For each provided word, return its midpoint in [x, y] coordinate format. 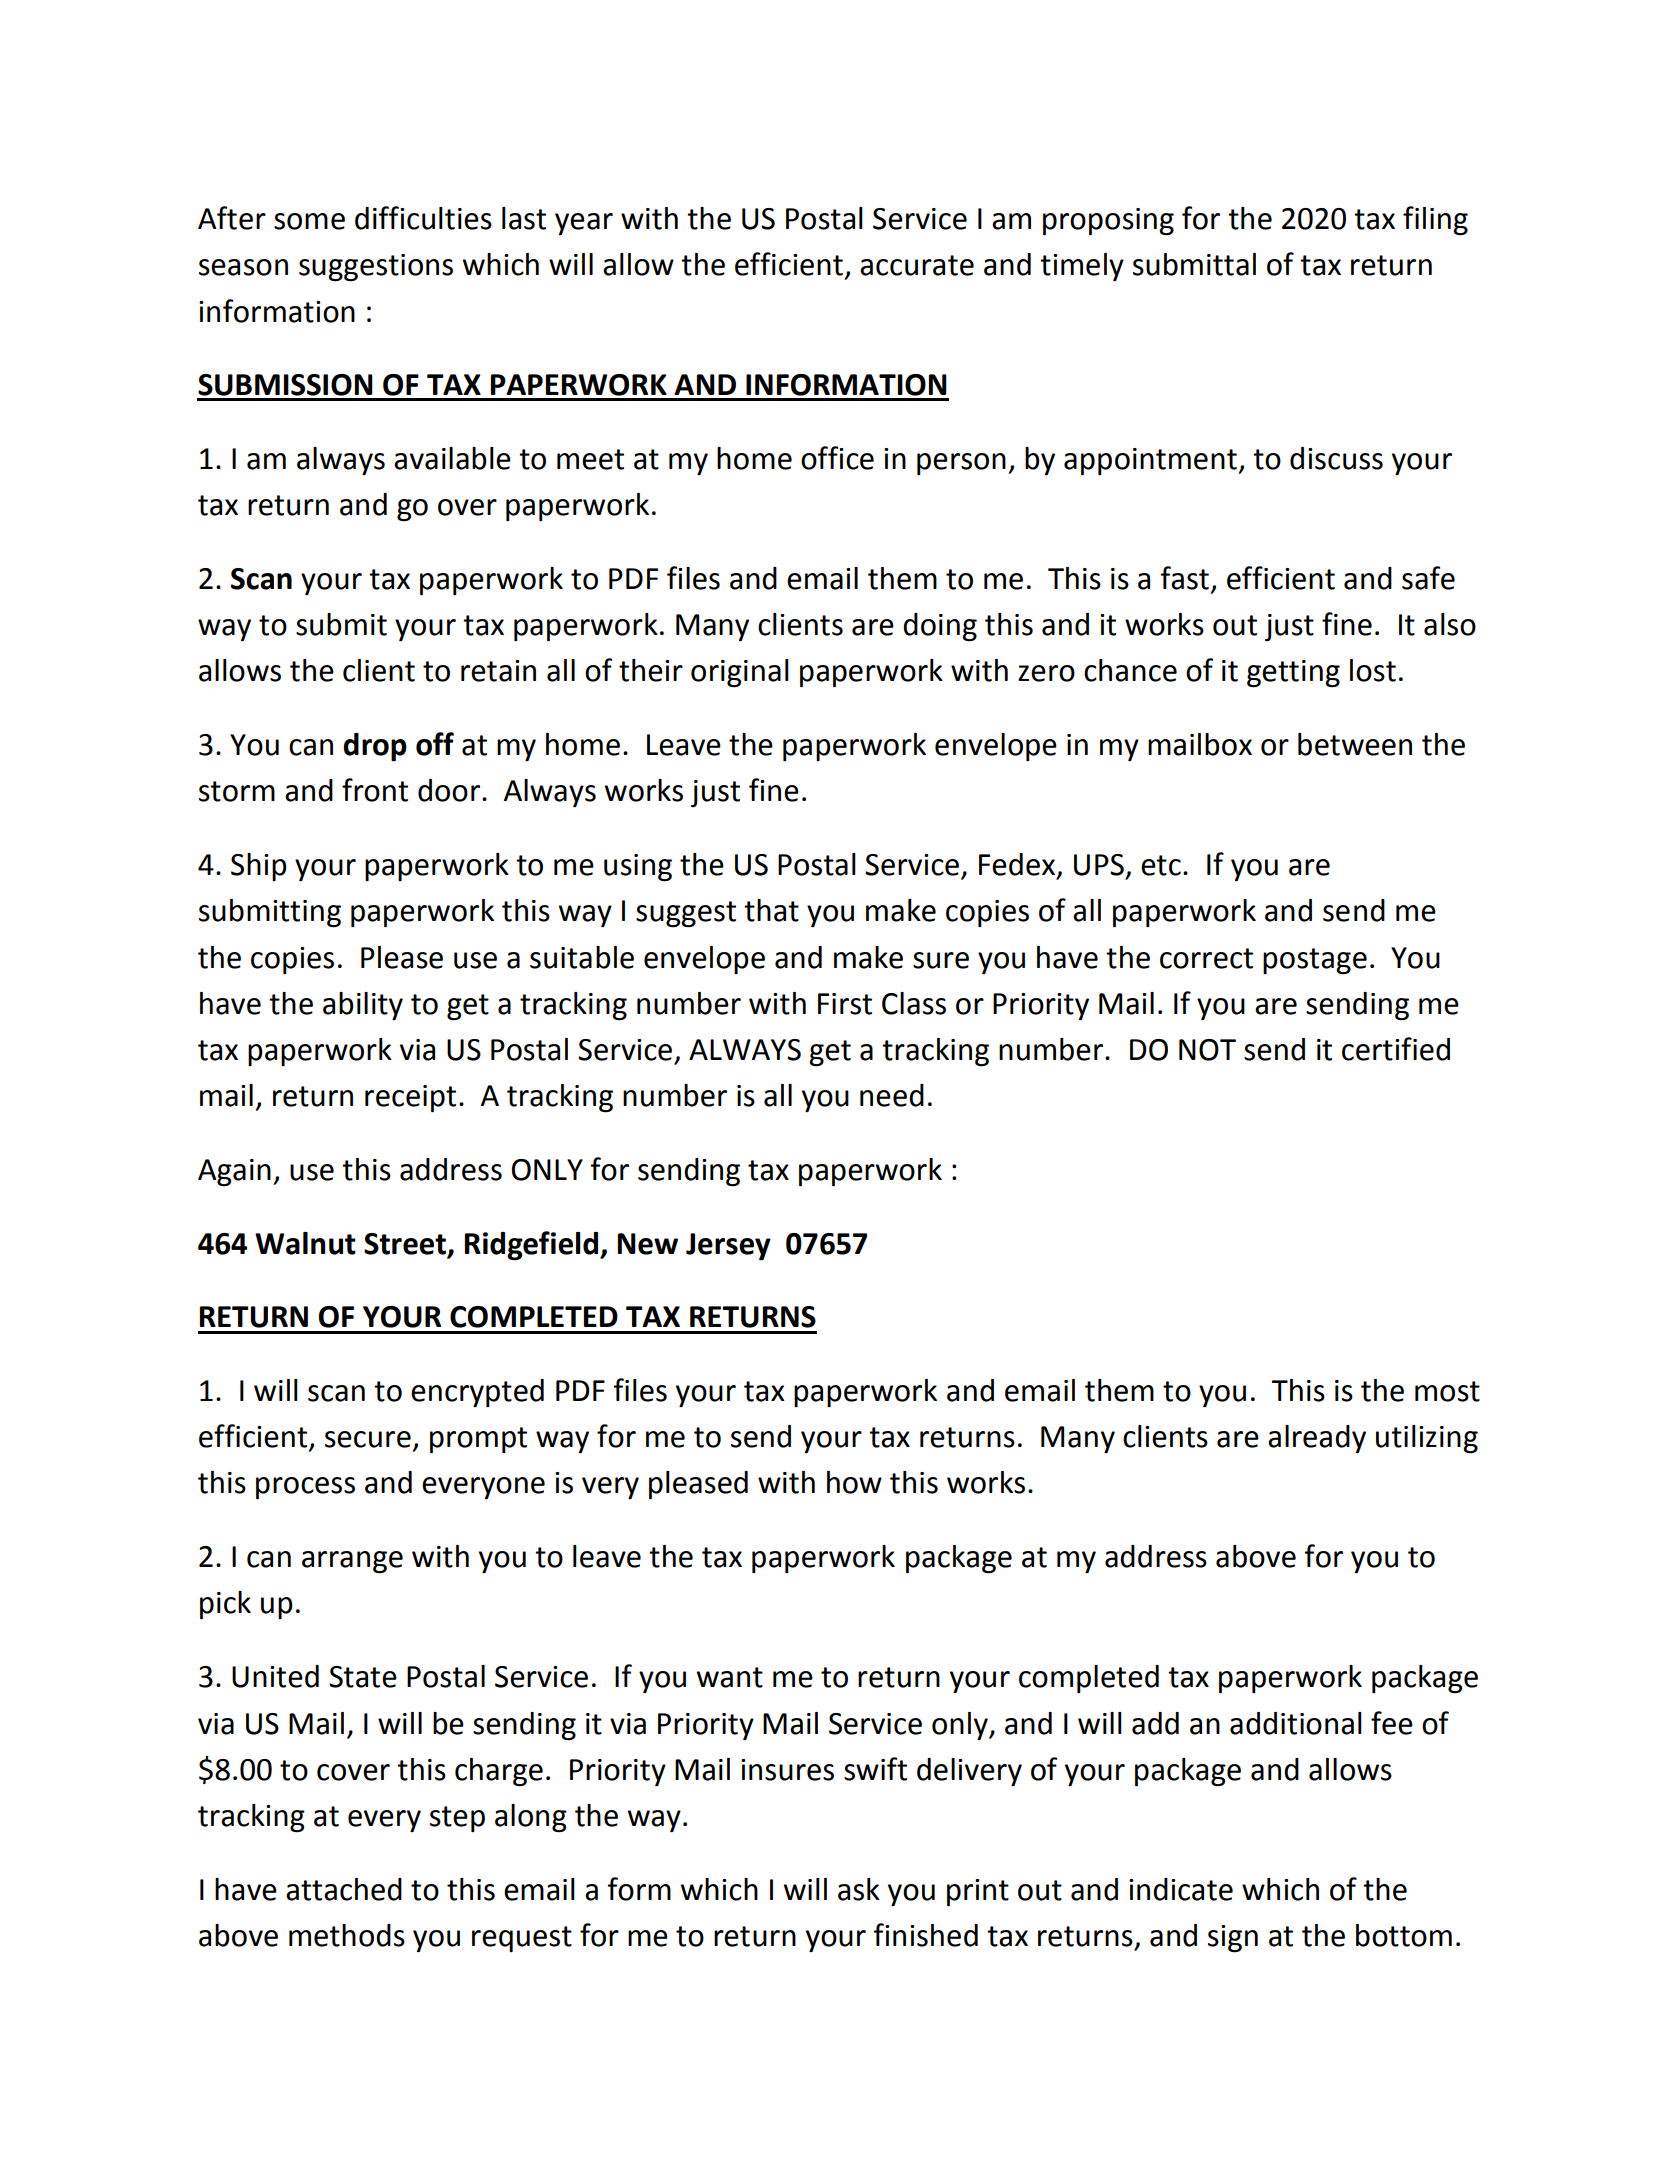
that [771, 910]
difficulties [423, 218]
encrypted [477, 1393]
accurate [917, 265]
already [1317, 1439]
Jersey [728, 1246]
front [375, 790]
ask [859, 1889]
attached [344, 1889]
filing [1435, 221]
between [1355, 744]
